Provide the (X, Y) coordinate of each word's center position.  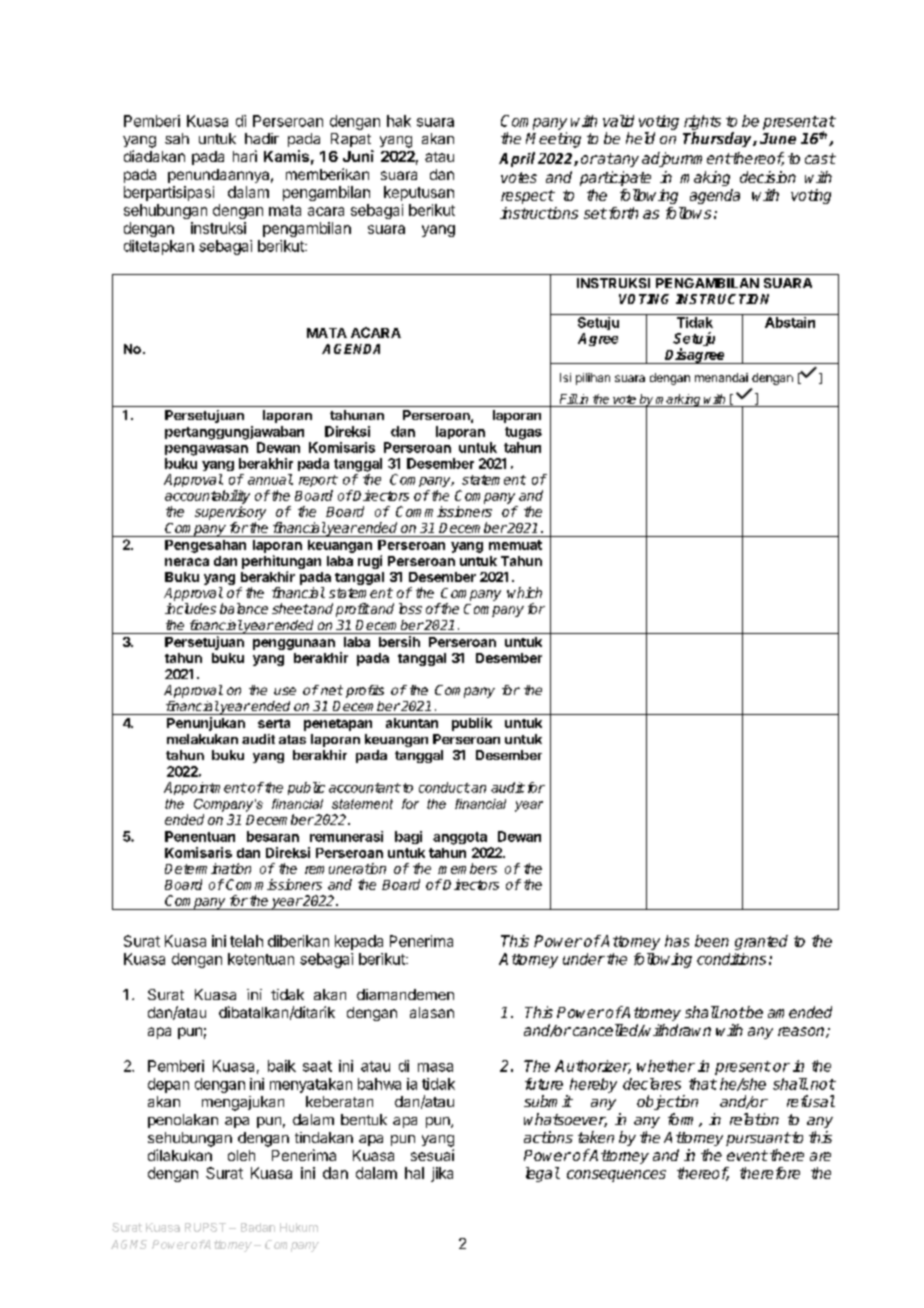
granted (761, 942)
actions (548, 1137)
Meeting (553, 140)
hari (245, 156)
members (467, 868)
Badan (258, 1227)
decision (768, 177)
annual (270, 479)
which (524, 592)
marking (679, 400)
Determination (208, 868)
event (747, 1155)
